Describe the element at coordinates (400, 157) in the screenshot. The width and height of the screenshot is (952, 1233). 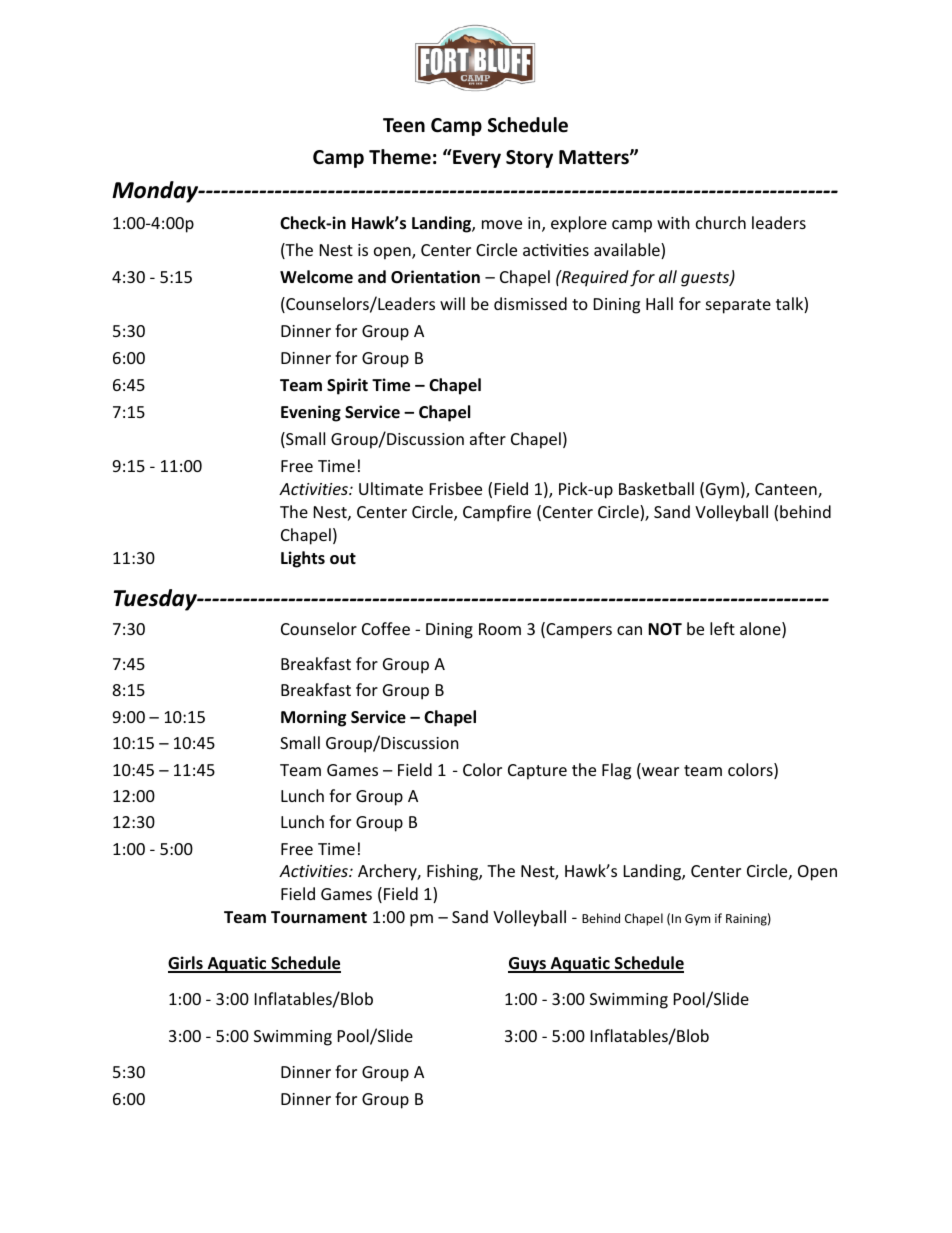
I see `Theme` at that location.
